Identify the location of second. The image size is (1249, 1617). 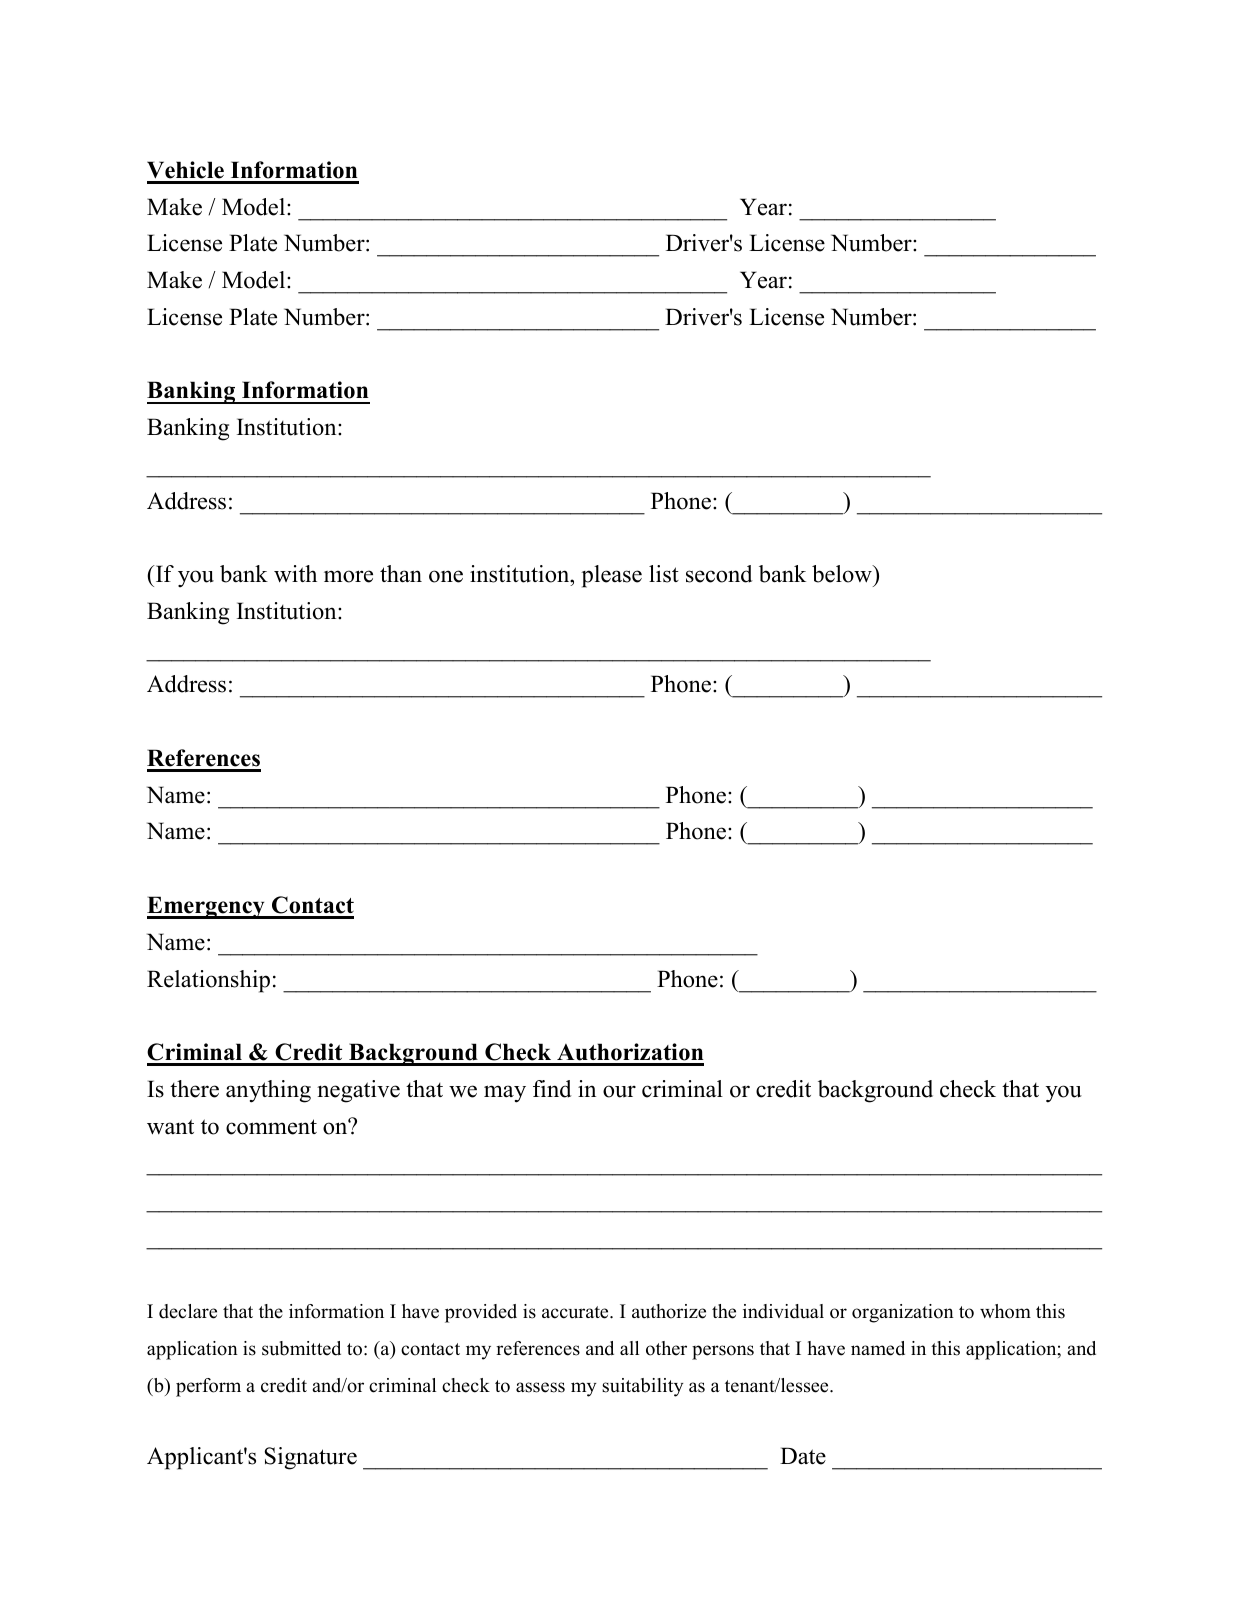
(719, 574).
